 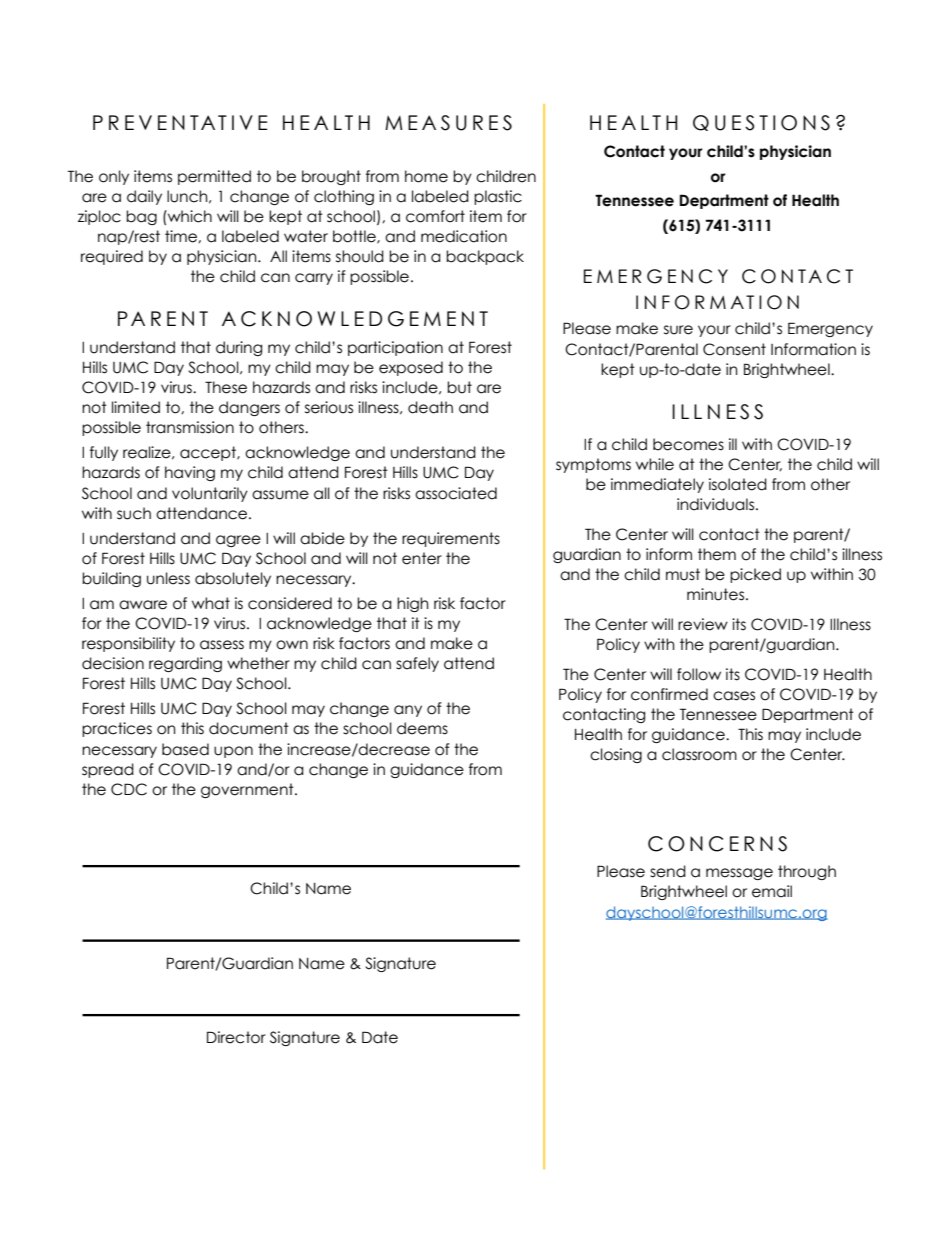 I want to click on daily, so click(x=144, y=197).
